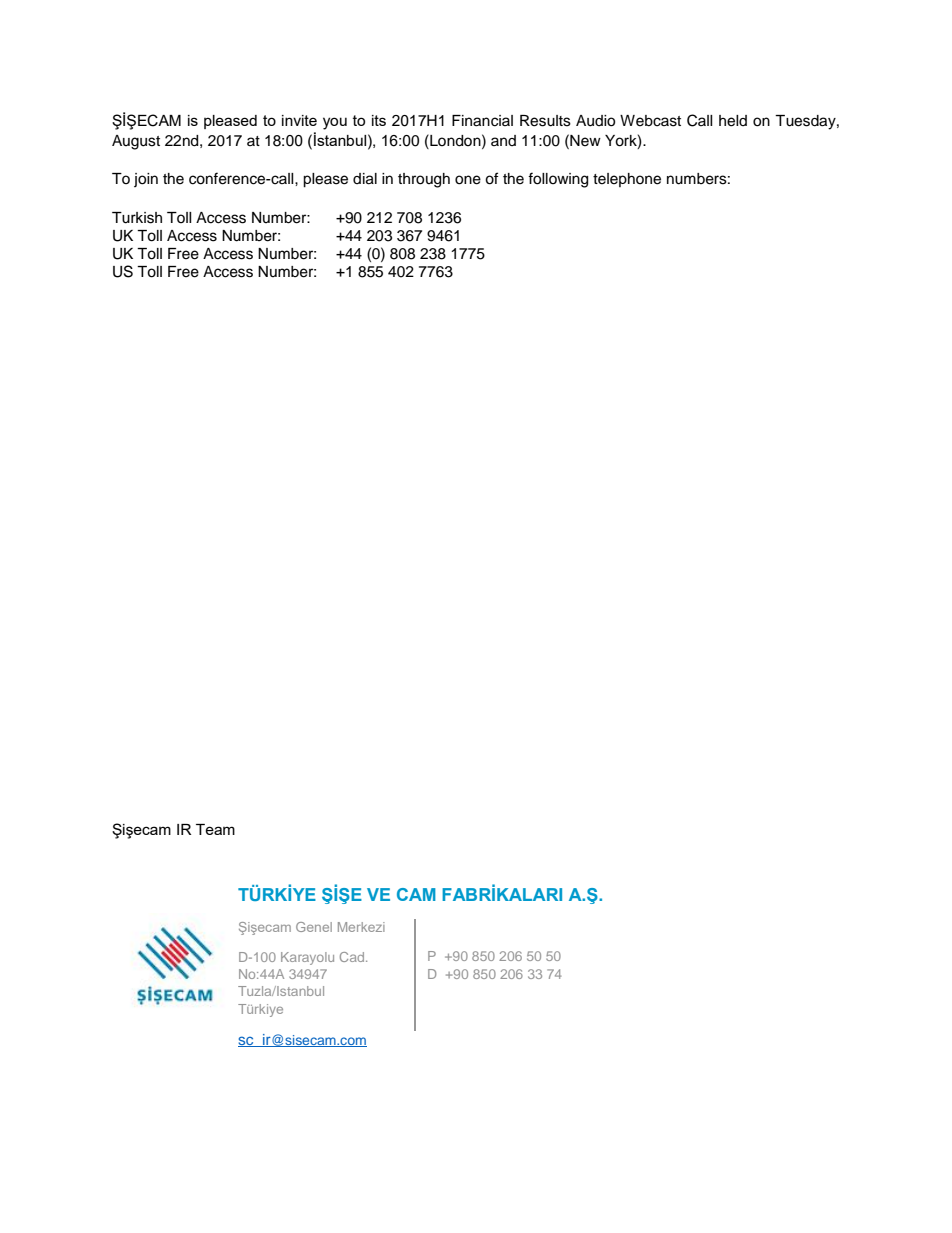 The width and height of the screenshot is (952, 1233). What do you see at coordinates (136, 142) in the screenshot?
I see `August` at bounding box center [136, 142].
